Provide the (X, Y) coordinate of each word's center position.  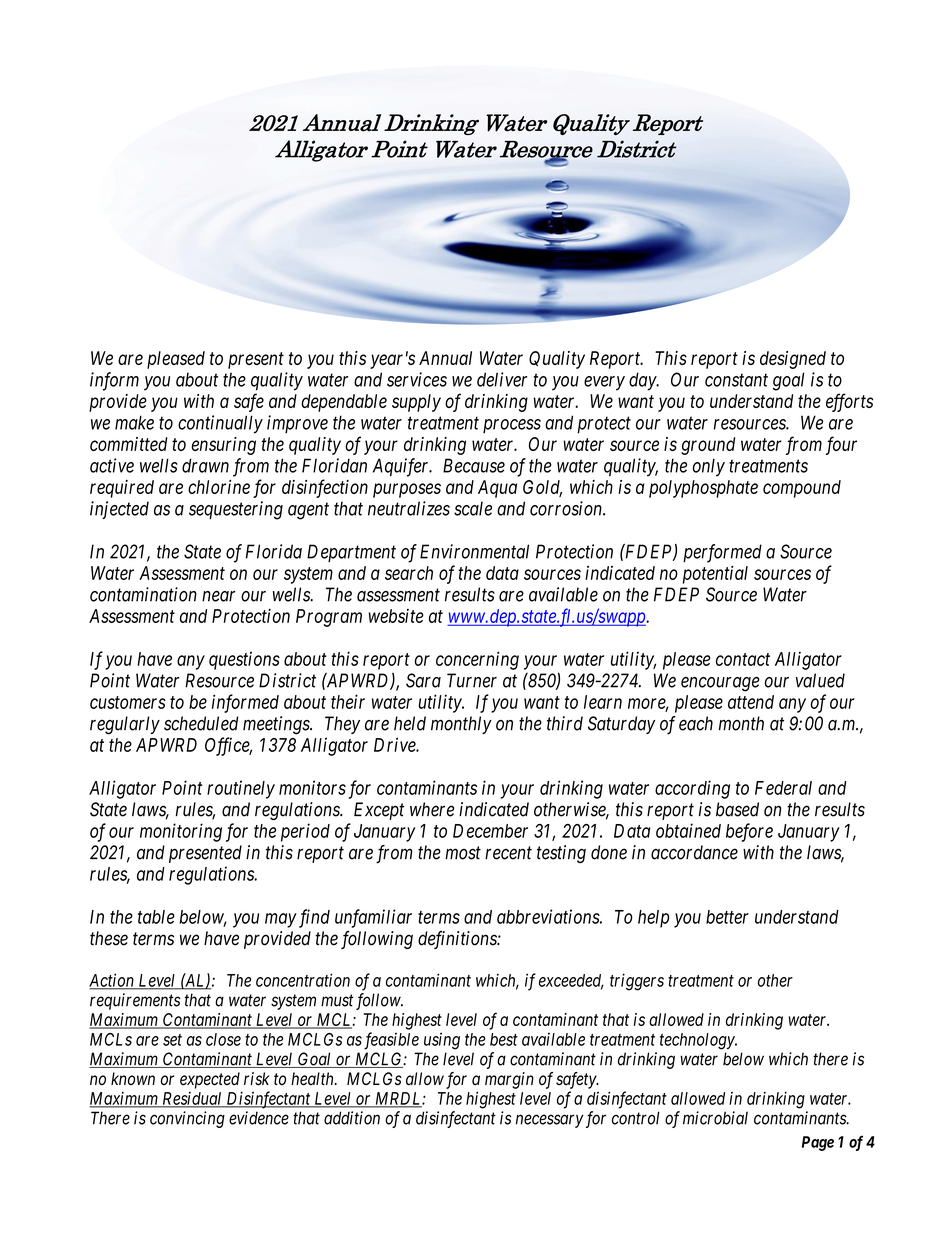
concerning (477, 660)
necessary (550, 1121)
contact (743, 659)
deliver (502, 379)
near (218, 596)
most (463, 853)
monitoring (181, 832)
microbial (715, 1118)
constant (736, 380)
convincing (187, 1119)
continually (220, 424)
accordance (694, 852)
